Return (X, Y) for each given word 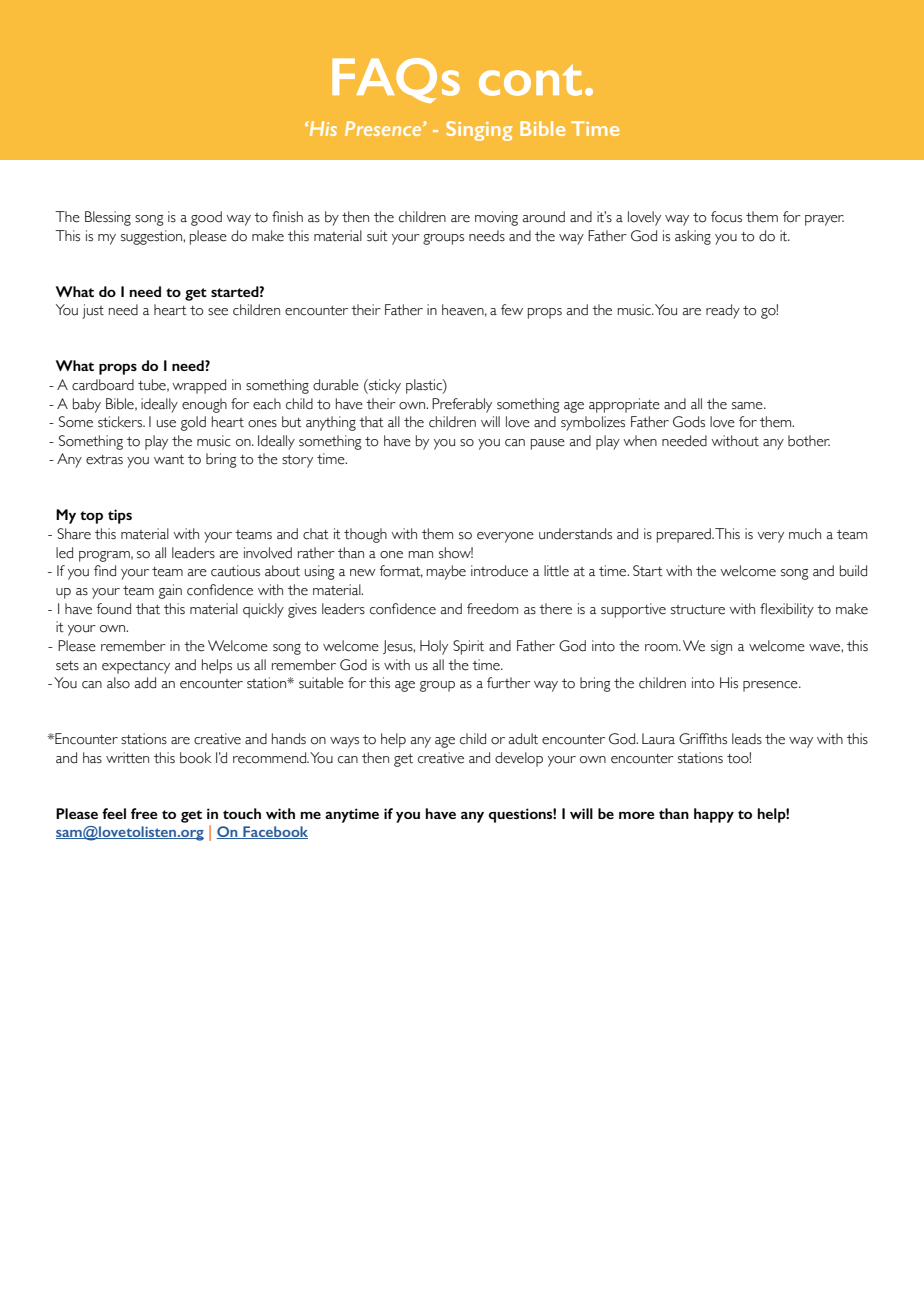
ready (723, 311)
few (512, 310)
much (805, 534)
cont (530, 80)
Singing (479, 131)
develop (519, 759)
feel (114, 813)
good (206, 218)
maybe (446, 572)
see (218, 312)
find (105, 571)
